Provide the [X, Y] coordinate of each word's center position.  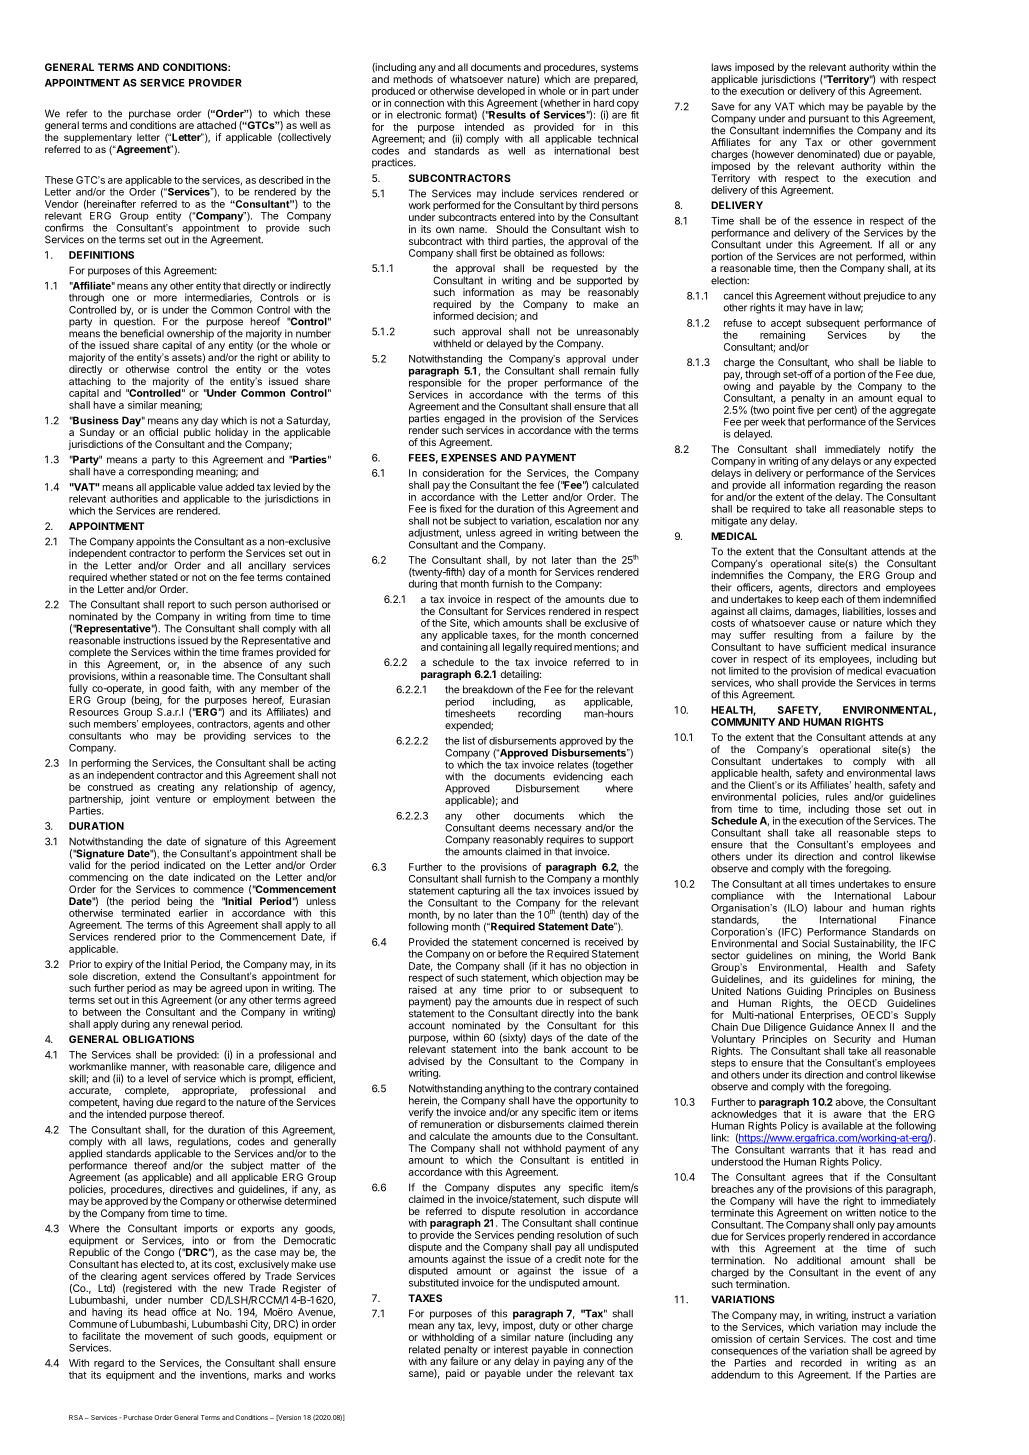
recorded [821, 1363]
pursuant [829, 121]
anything [504, 1090]
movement [169, 1336]
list [469, 741]
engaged [464, 421]
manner [149, 1068]
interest [511, 1349]
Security [852, 1040]
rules [837, 797]
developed [501, 92]
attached [216, 125]
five [805, 410]
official [163, 432]
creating [176, 788]
